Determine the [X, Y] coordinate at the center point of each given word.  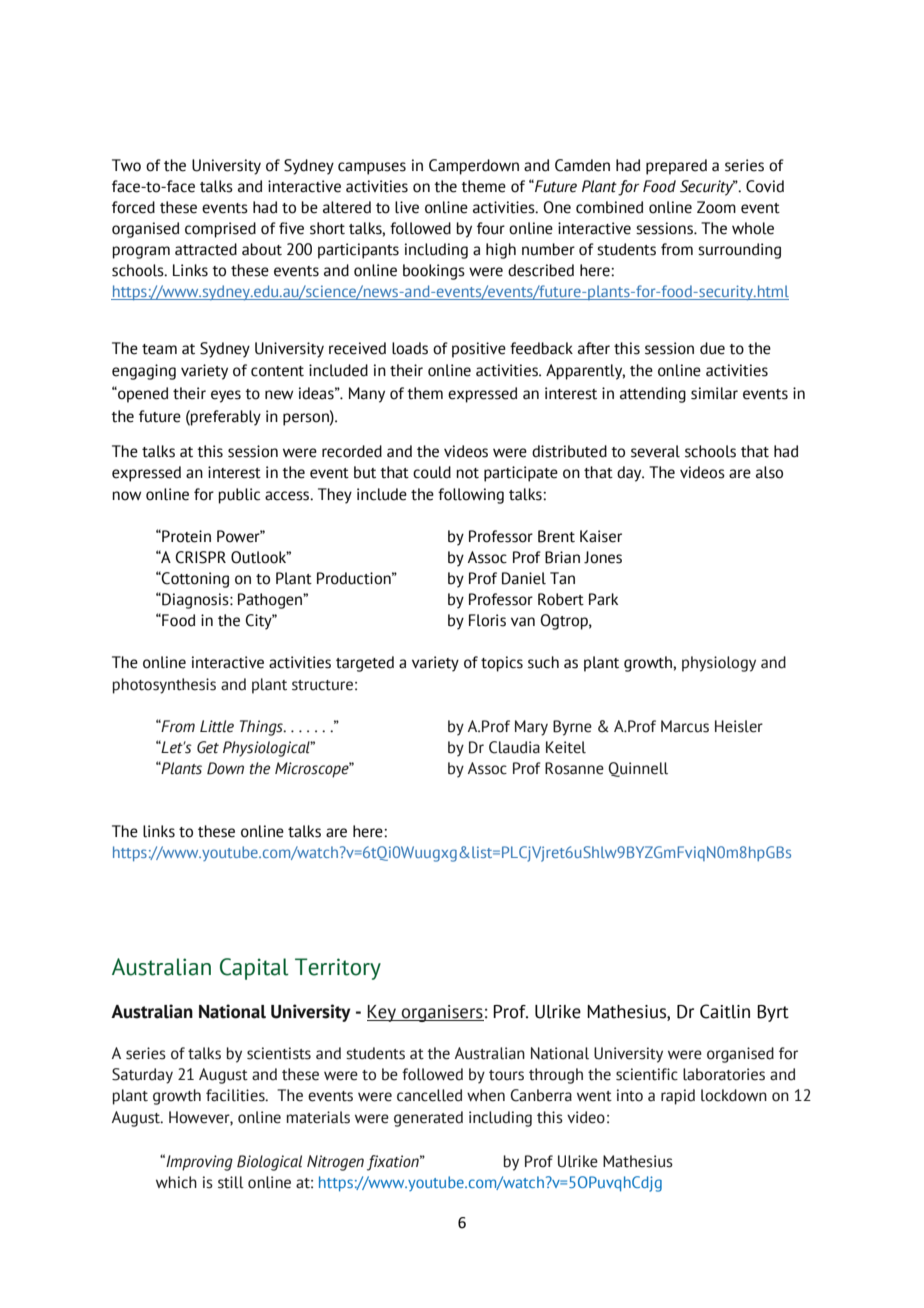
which [176, 1182]
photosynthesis [164, 686]
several [655, 451]
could [432, 472]
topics [502, 664]
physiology [719, 664]
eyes [226, 396]
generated [428, 1119]
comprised [220, 230]
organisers [442, 1013]
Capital [254, 969]
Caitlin [725, 1011]
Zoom [716, 207]
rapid [678, 1097]
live [407, 207]
